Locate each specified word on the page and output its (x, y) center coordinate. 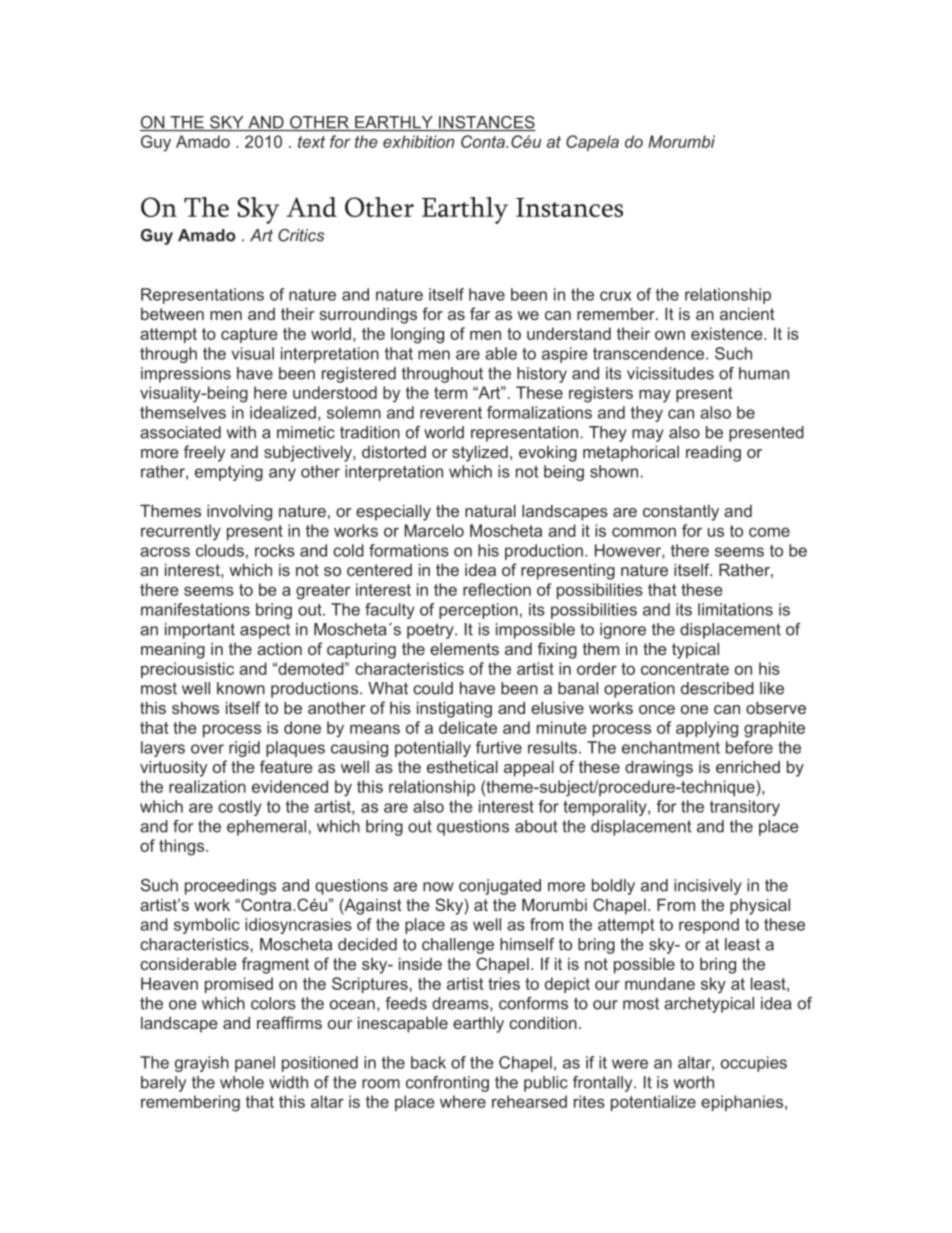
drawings (659, 768)
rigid (244, 749)
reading (713, 453)
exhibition (418, 141)
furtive (499, 747)
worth (694, 1082)
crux (616, 296)
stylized (480, 453)
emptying (229, 473)
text (311, 142)
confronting (447, 1084)
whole (242, 1082)
